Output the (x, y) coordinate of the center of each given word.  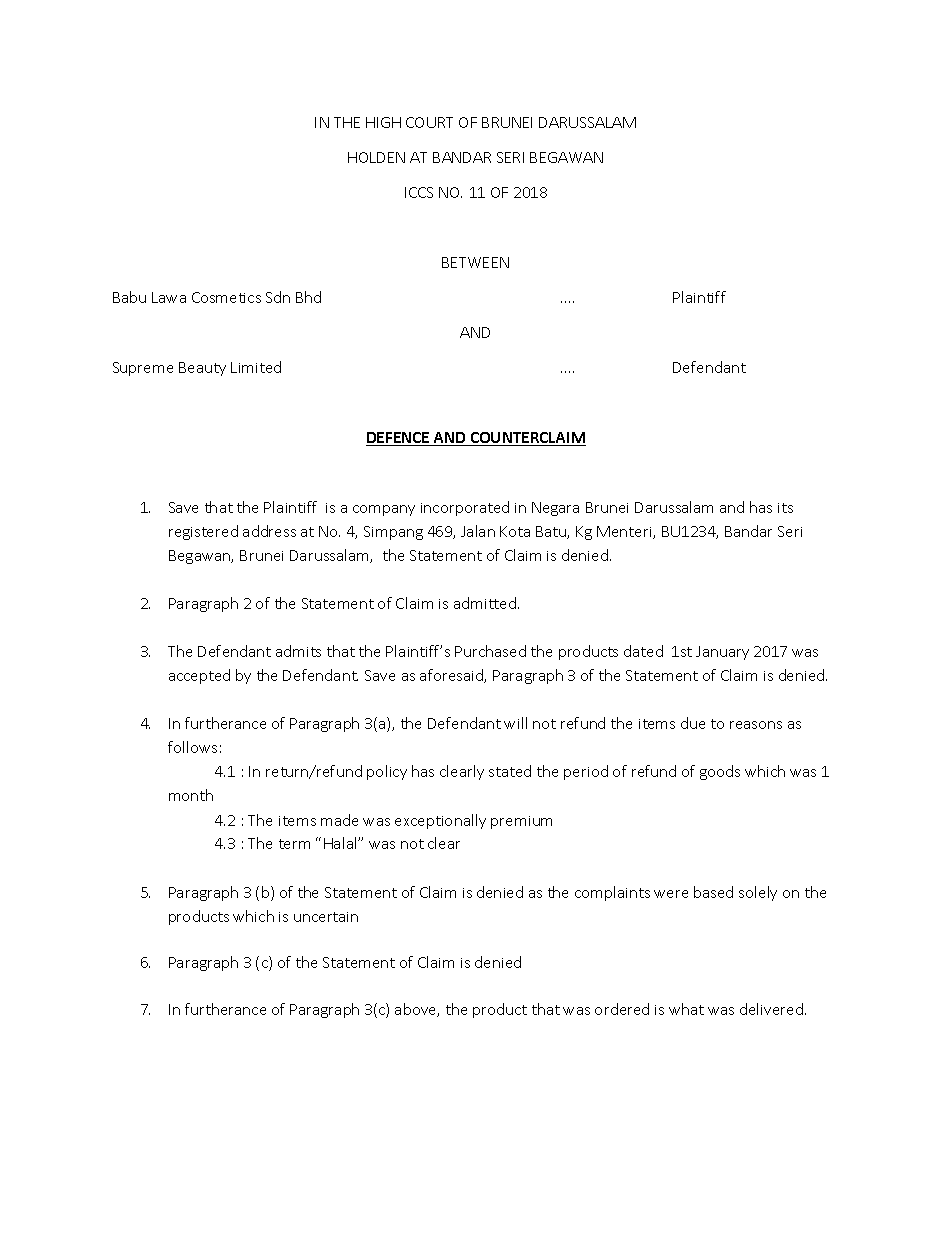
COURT (429, 122)
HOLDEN (376, 157)
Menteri (625, 532)
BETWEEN (475, 262)
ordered (622, 1009)
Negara (555, 509)
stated (510, 771)
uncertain (326, 917)
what (686, 1009)
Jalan (478, 531)
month (191, 795)
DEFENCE (399, 439)
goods (720, 772)
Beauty (202, 369)
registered (203, 532)
